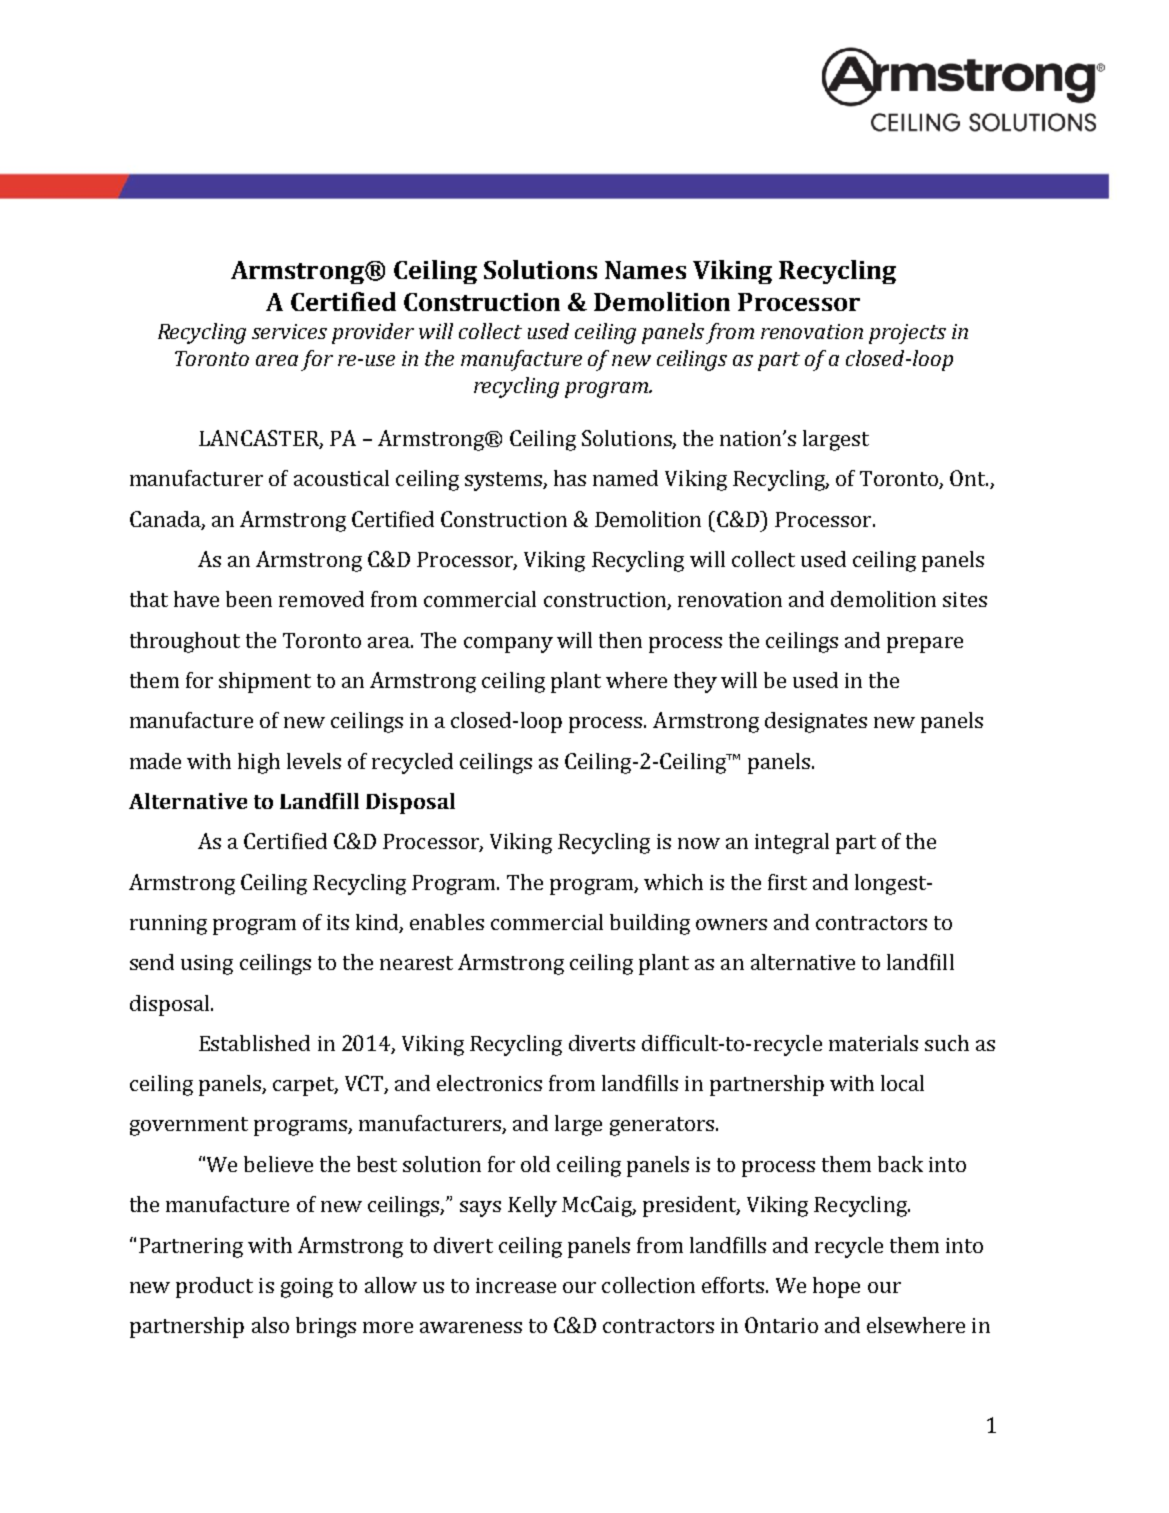 The width and height of the document is (1169, 1513). Describe the element at coordinates (907, 334) in the document. I see `projects` at that location.
